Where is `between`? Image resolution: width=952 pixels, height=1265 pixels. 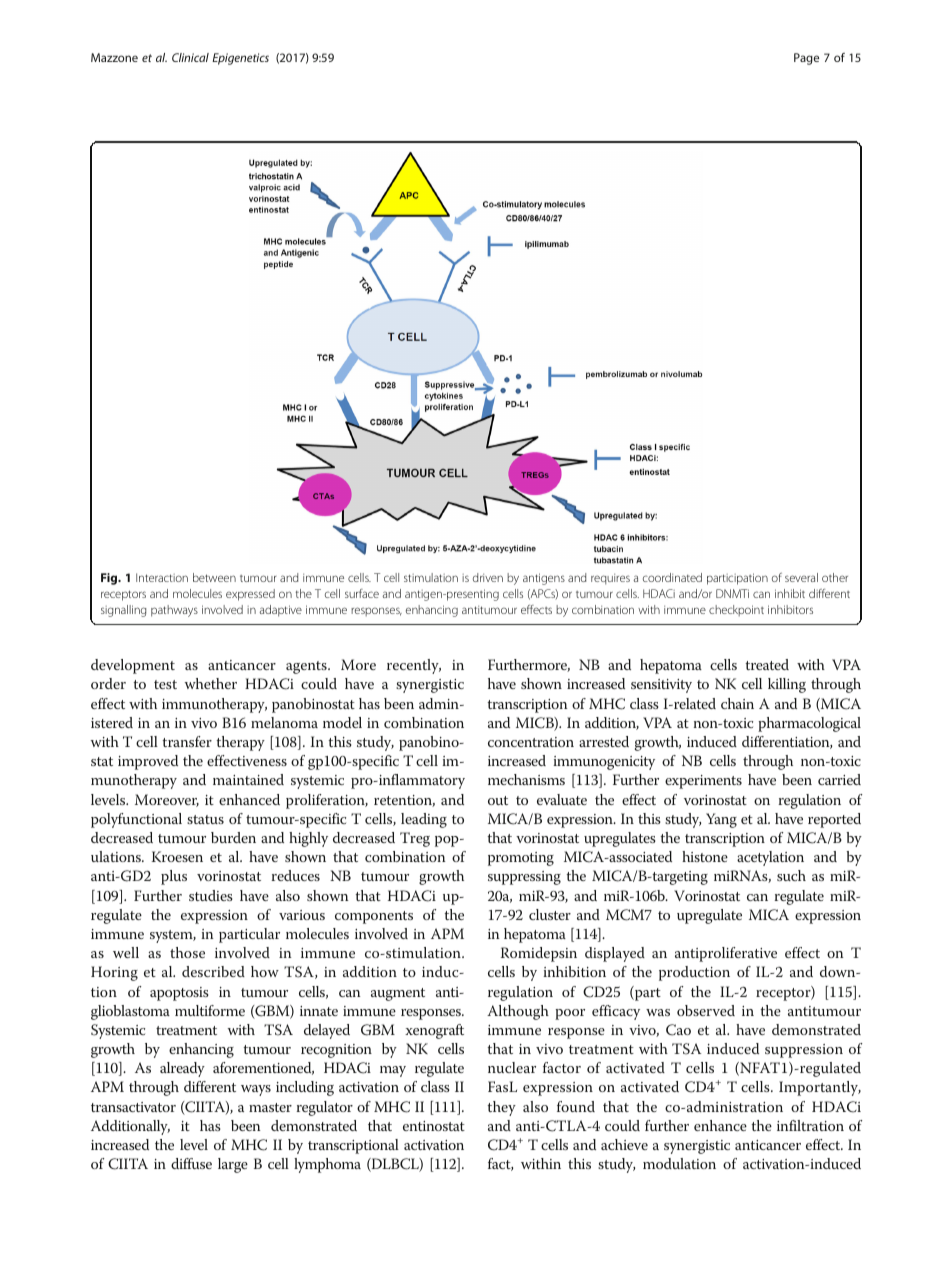
between is located at coordinates (214, 577).
